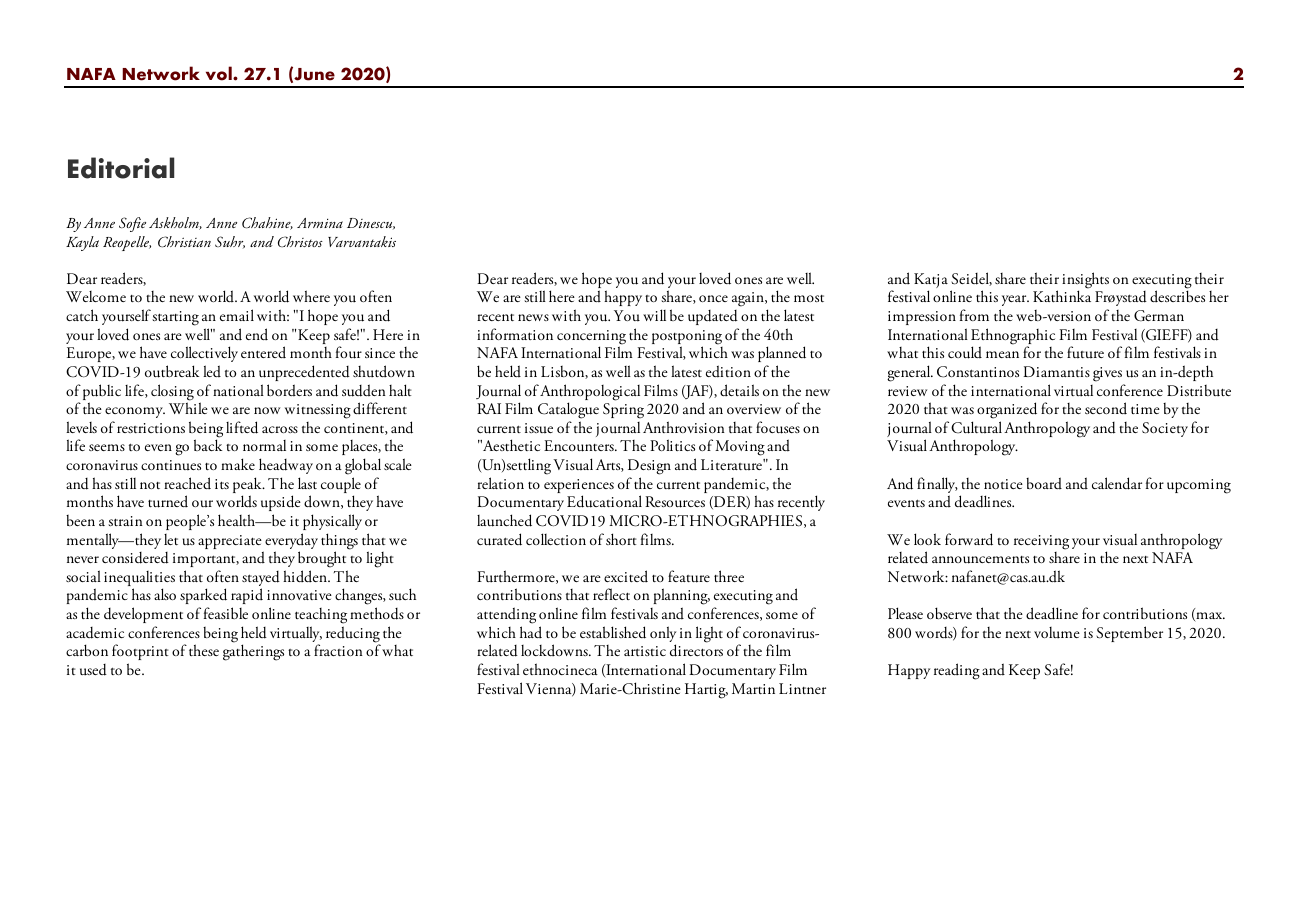 The height and width of the page is (924, 1308). What do you see at coordinates (222, 484) in the page?
I see `its` at bounding box center [222, 484].
